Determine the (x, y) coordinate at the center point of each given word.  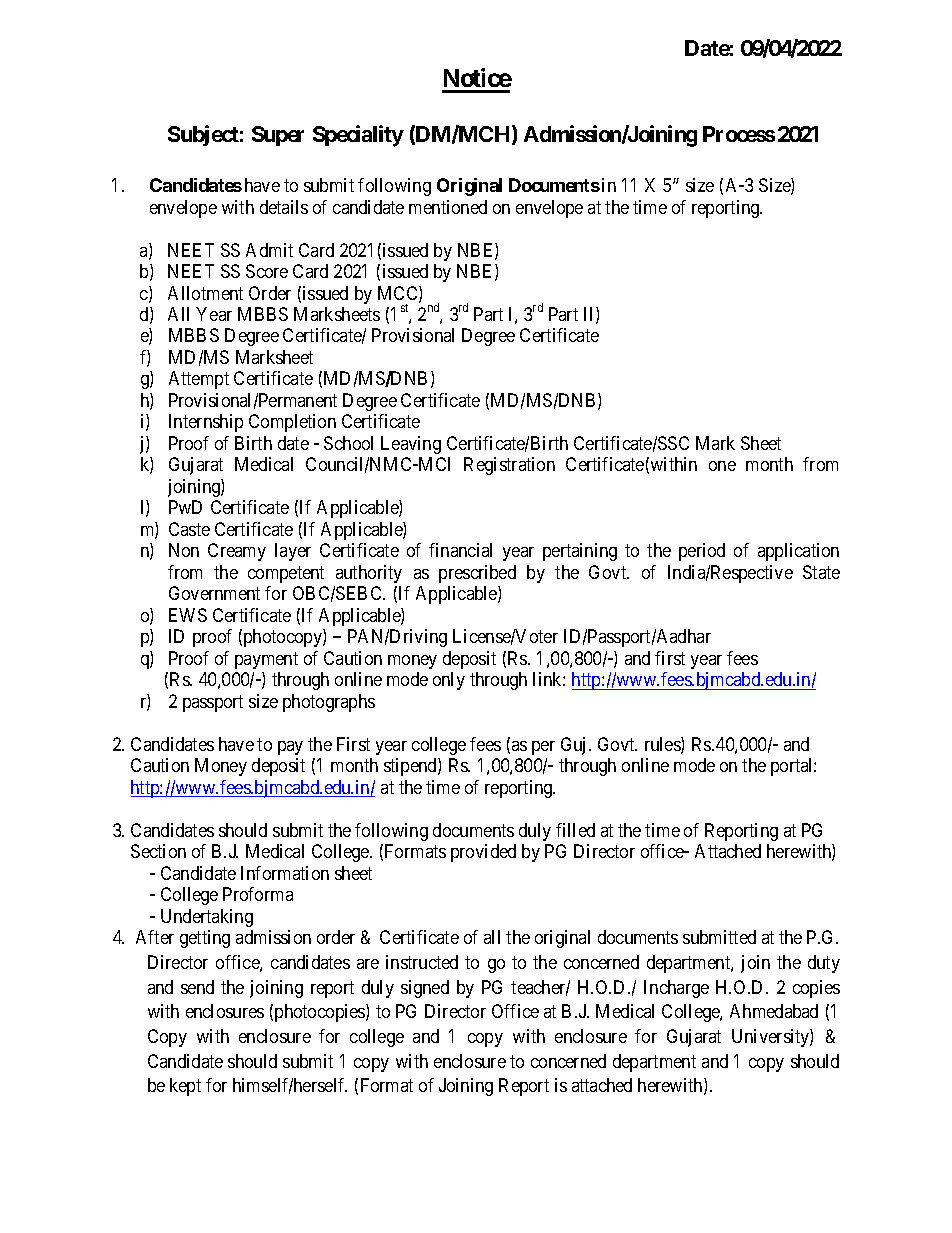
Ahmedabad (774, 1011)
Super (278, 136)
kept (185, 1087)
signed (425, 989)
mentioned (448, 207)
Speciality (358, 136)
